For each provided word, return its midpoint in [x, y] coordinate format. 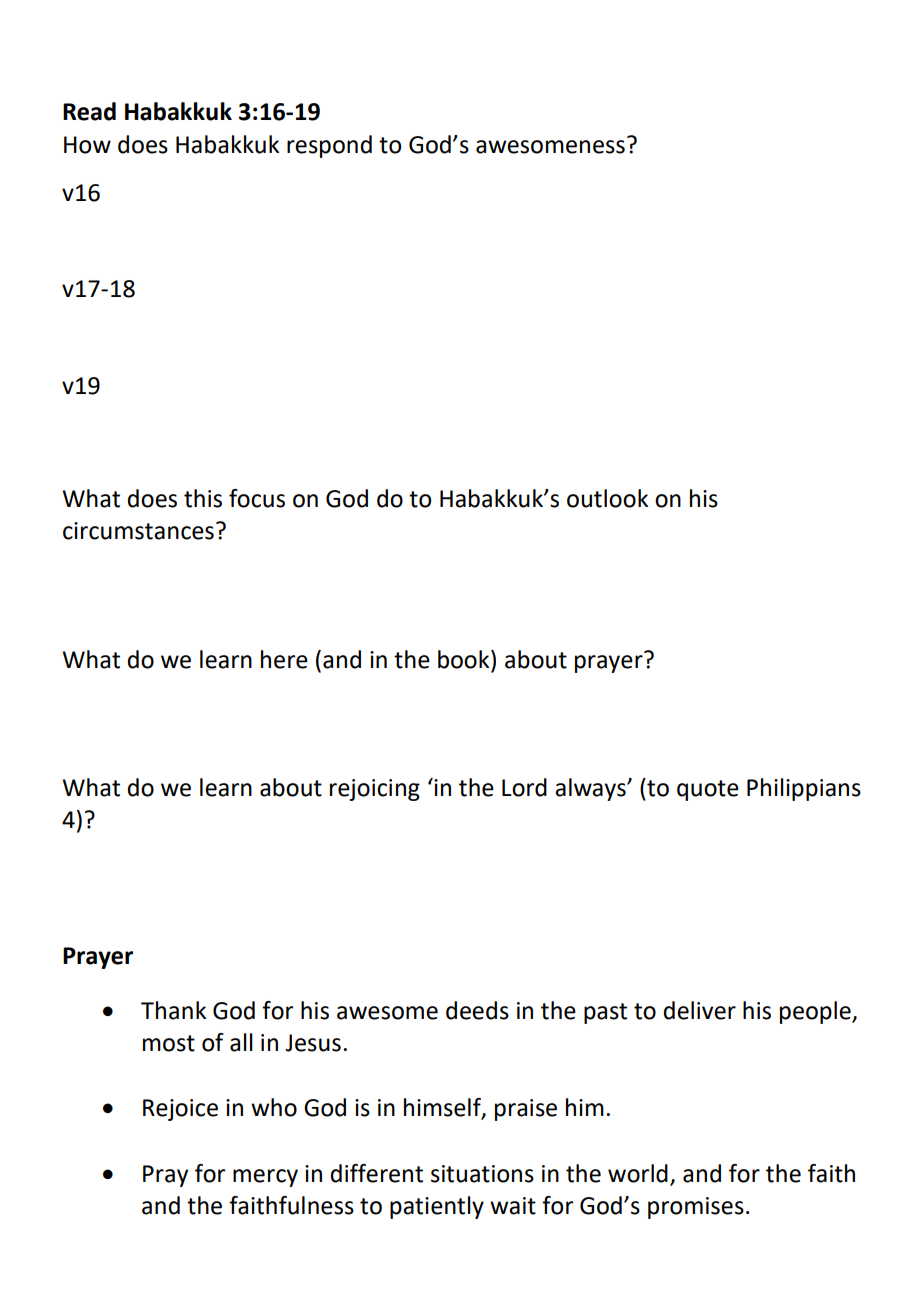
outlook [607, 498]
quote [708, 790]
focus [257, 498]
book [465, 659]
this [203, 498]
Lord [524, 787]
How [87, 145]
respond [329, 146]
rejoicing [375, 790]
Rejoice [180, 1110]
